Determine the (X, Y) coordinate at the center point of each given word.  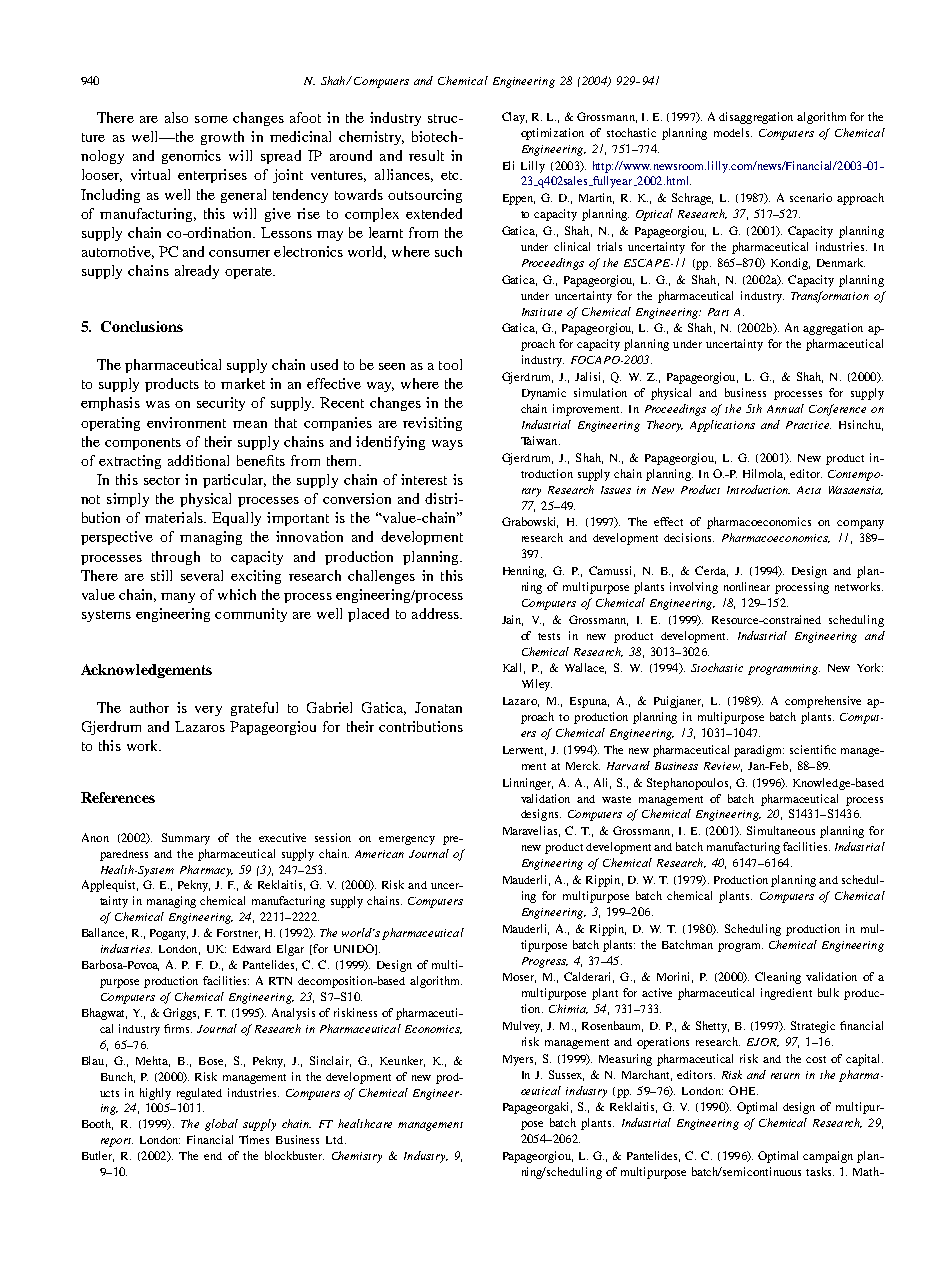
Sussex (566, 1075)
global (221, 1125)
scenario (811, 197)
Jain (512, 620)
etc (451, 175)
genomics (191, 157)
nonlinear (747, 586)
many (178, 598)
